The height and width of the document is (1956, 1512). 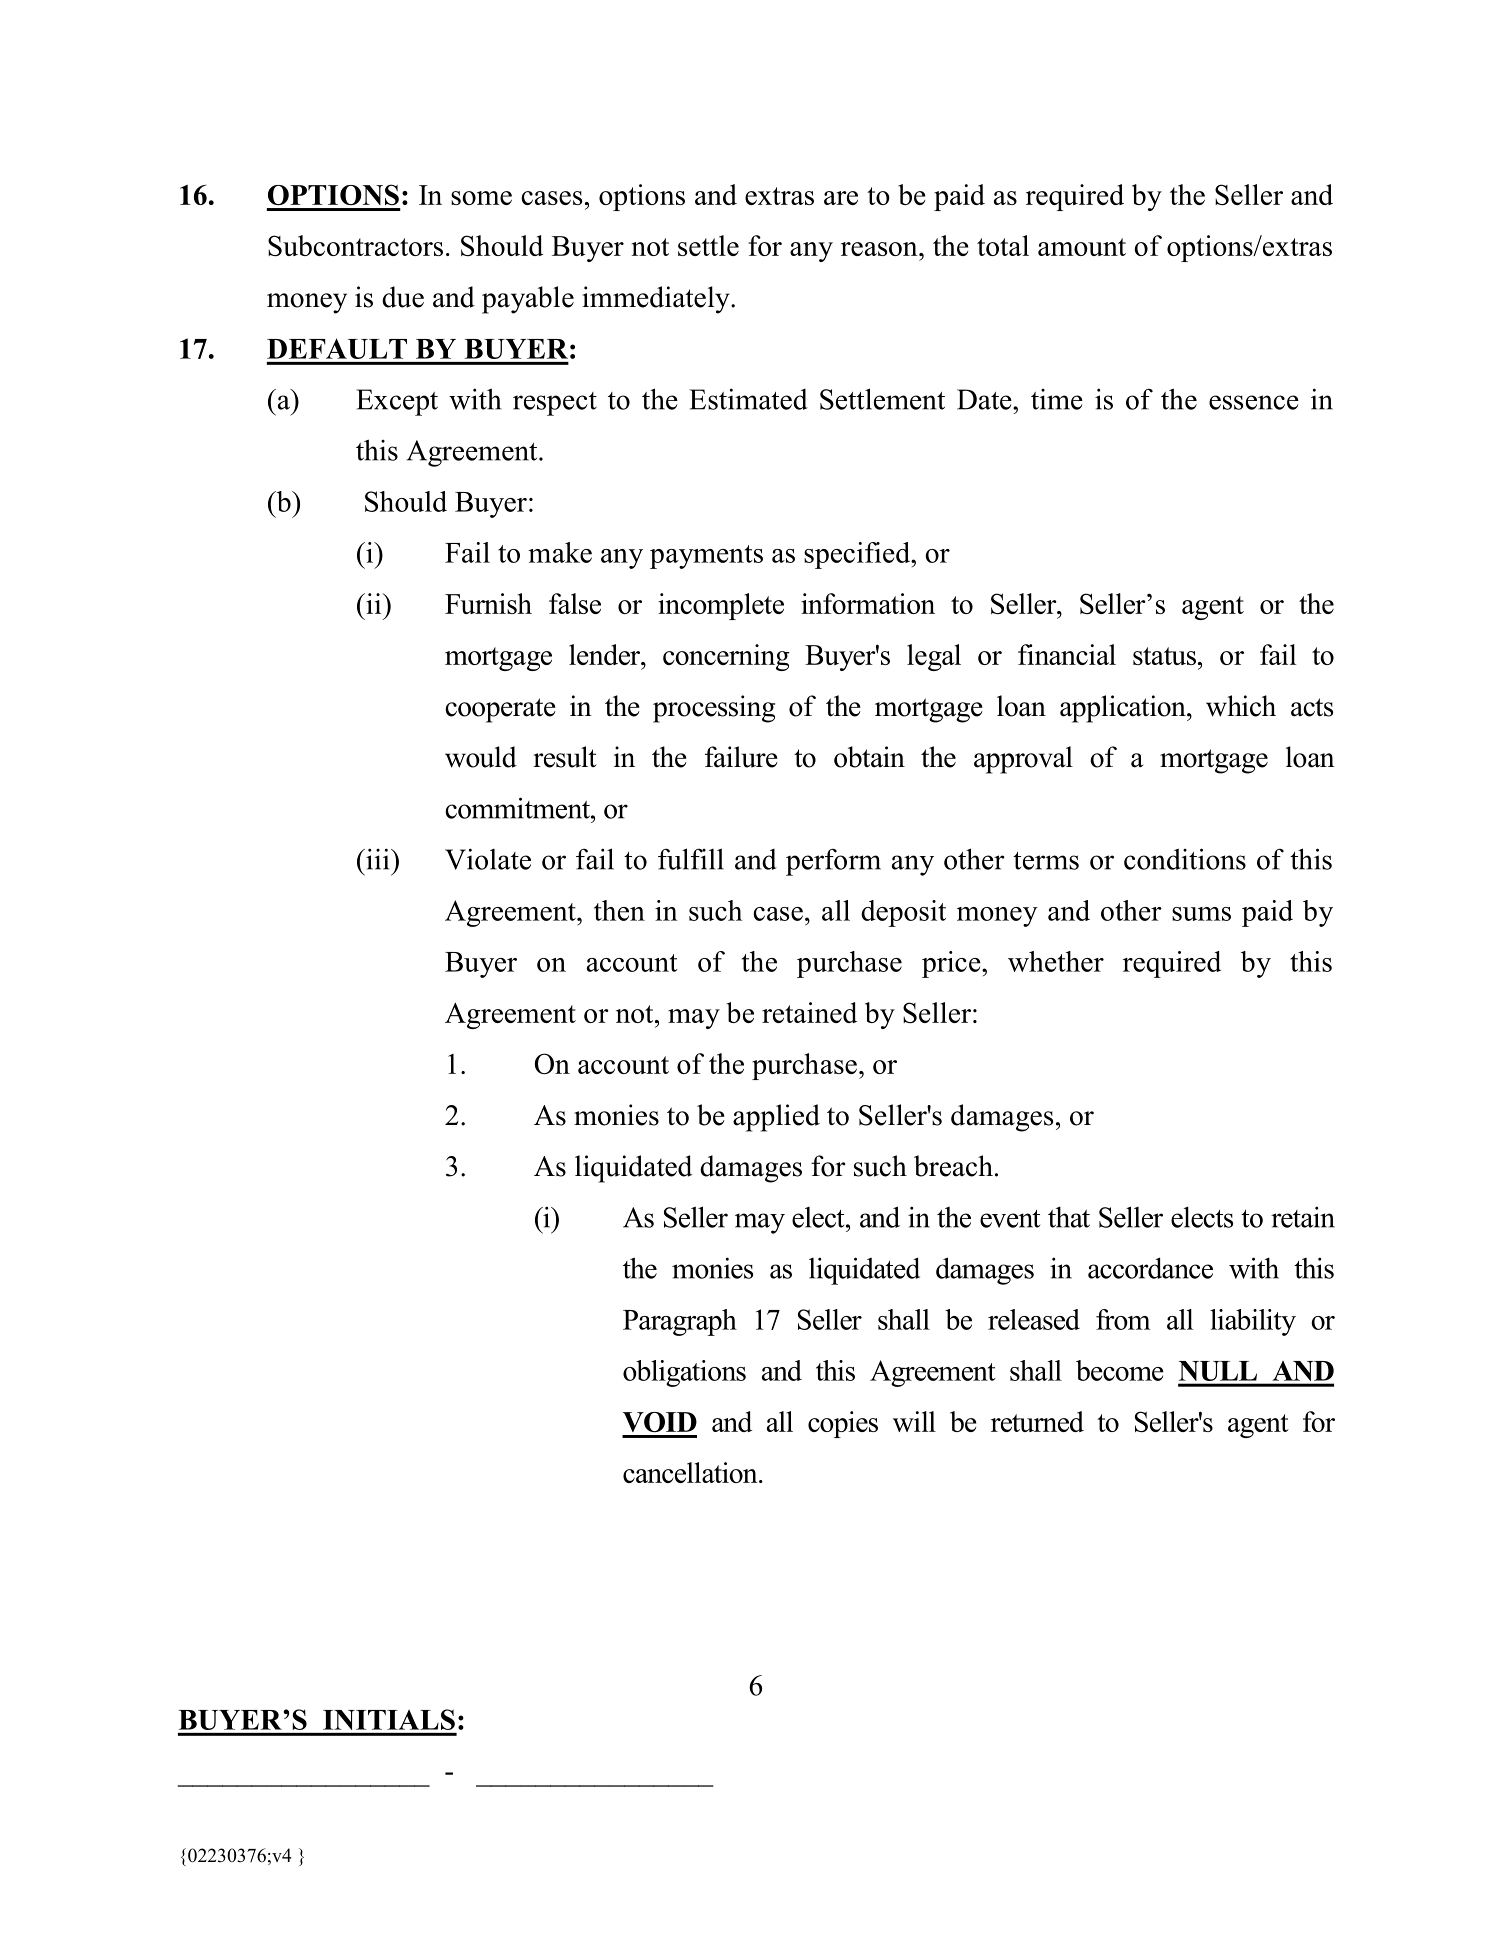 I want to click on cancellation, so click(x=691, y=1472).
